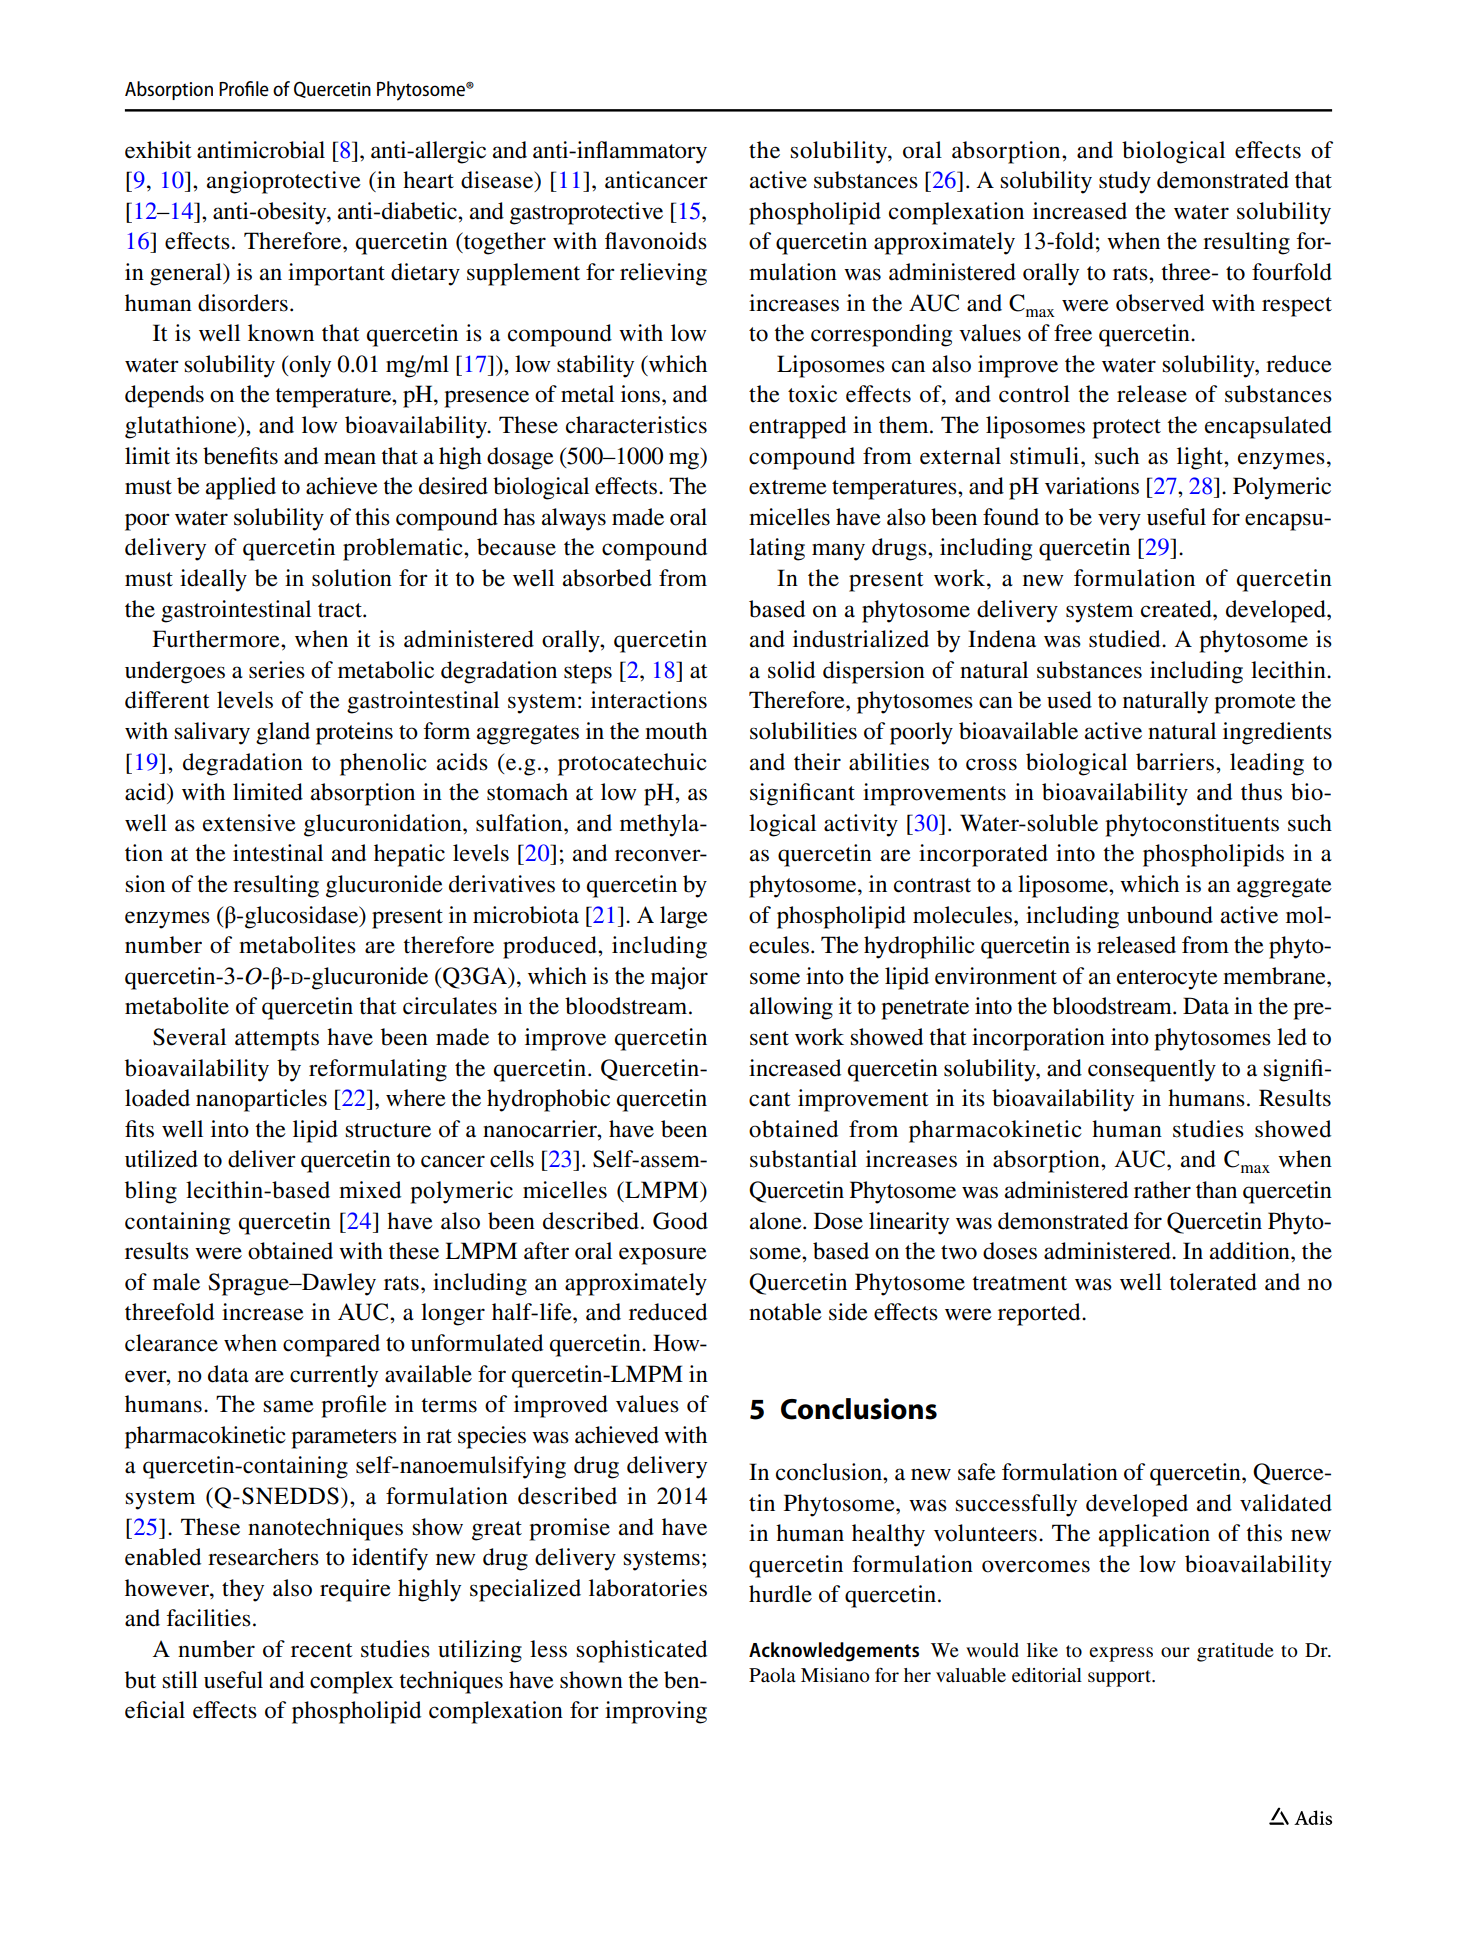 This screenshot has height=1936, width=1457. I want to click on important, so click(336, 274).
